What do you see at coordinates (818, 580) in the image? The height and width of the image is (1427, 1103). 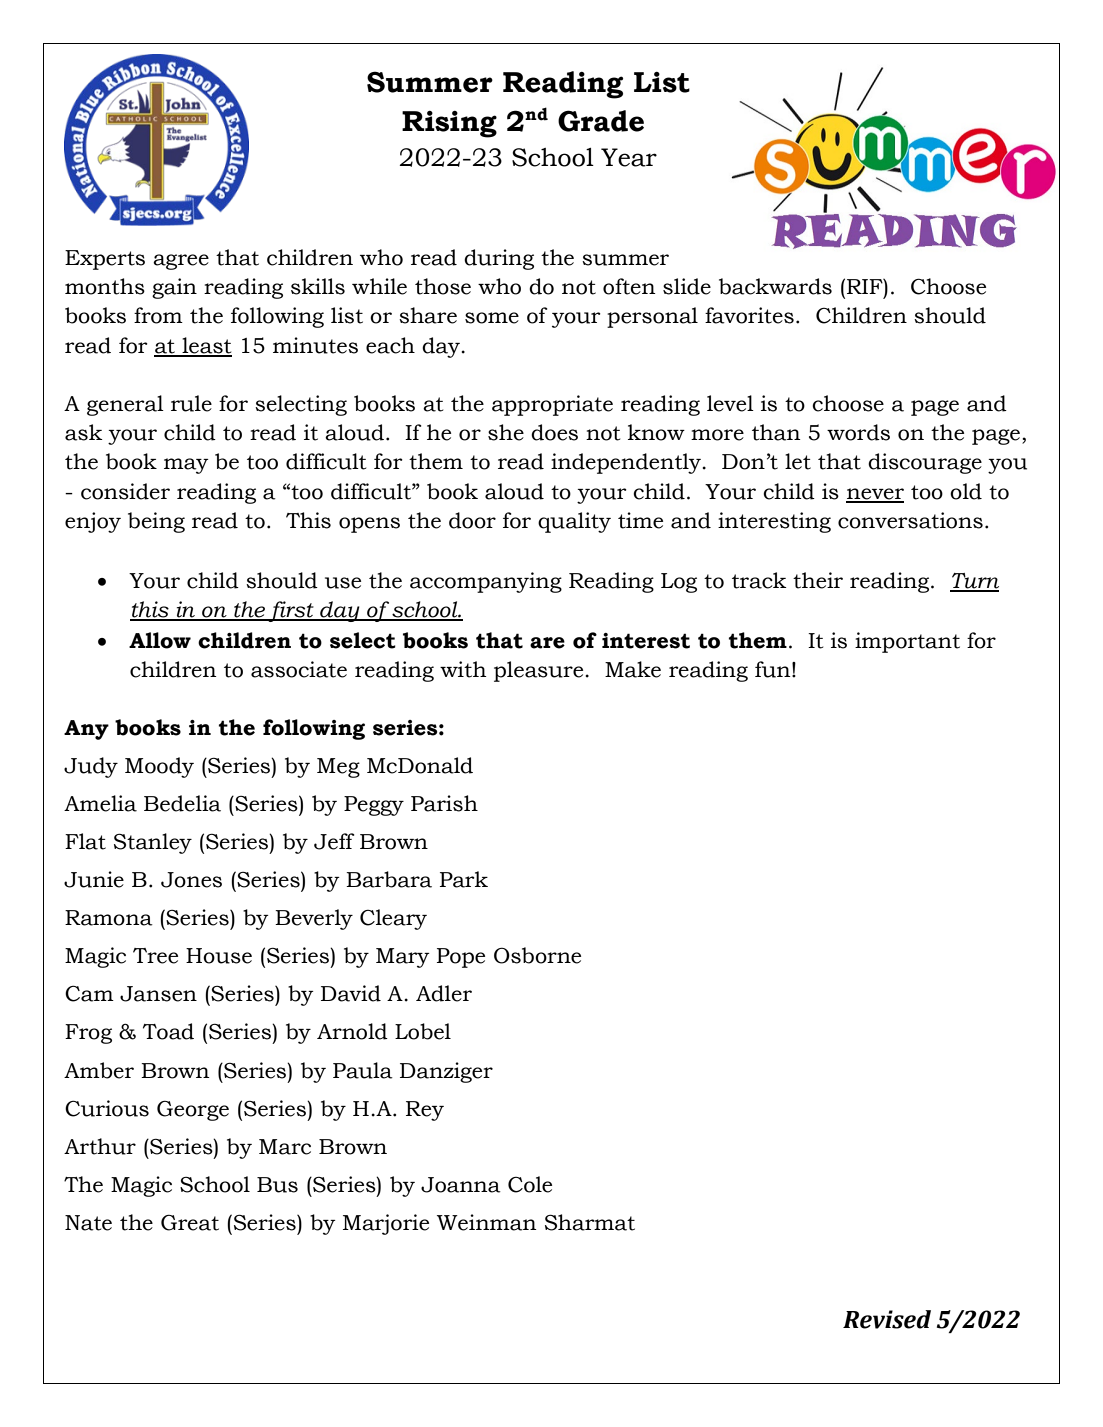 I see `their` at bounding box center [818, 580].
